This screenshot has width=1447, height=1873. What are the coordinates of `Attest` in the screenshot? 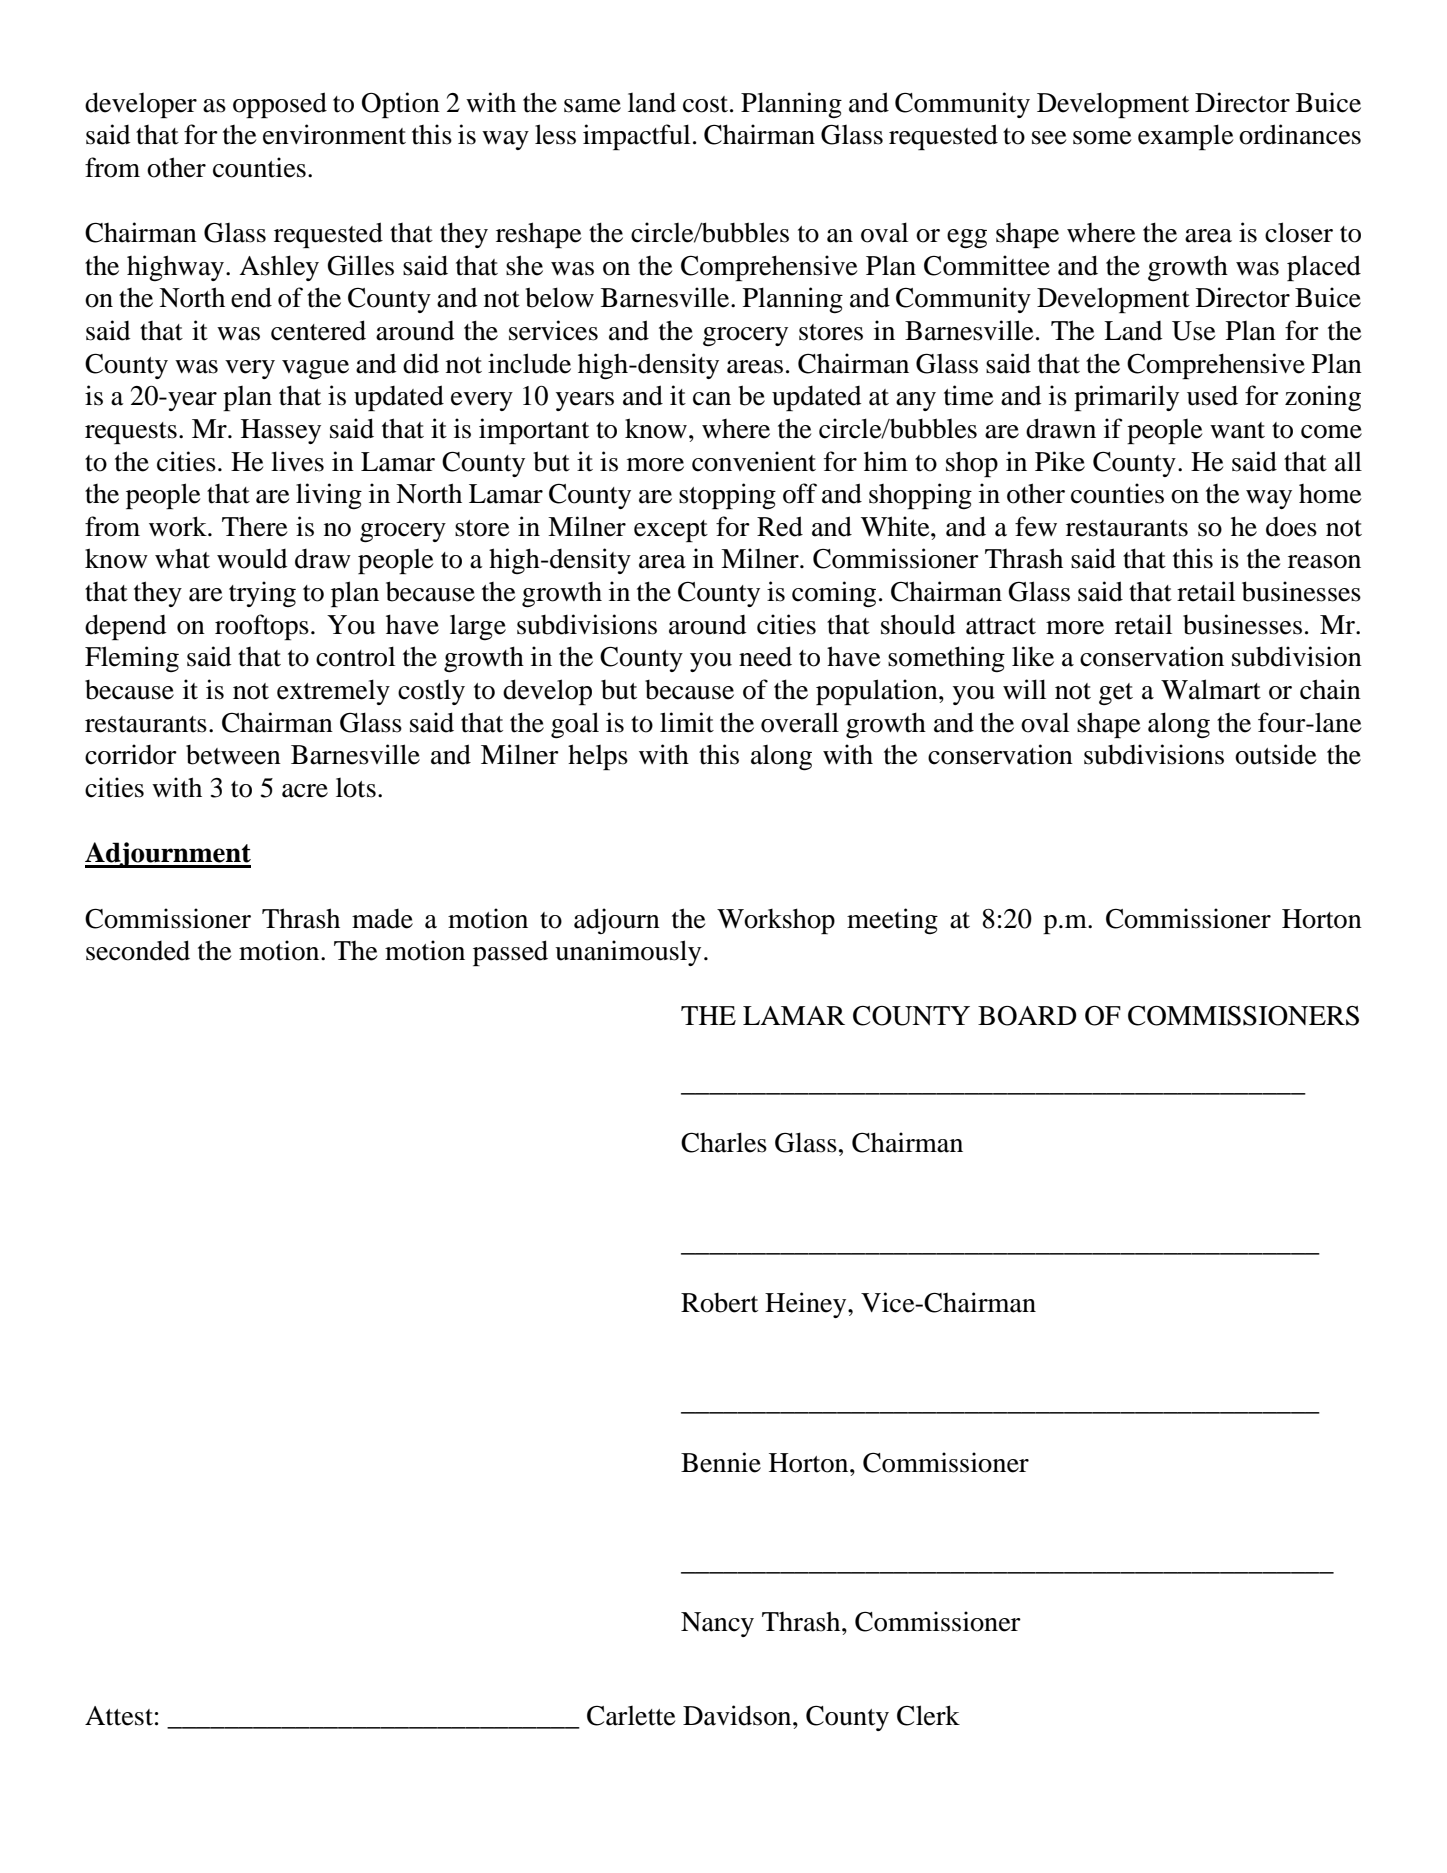 It's located at (119, 1716).
